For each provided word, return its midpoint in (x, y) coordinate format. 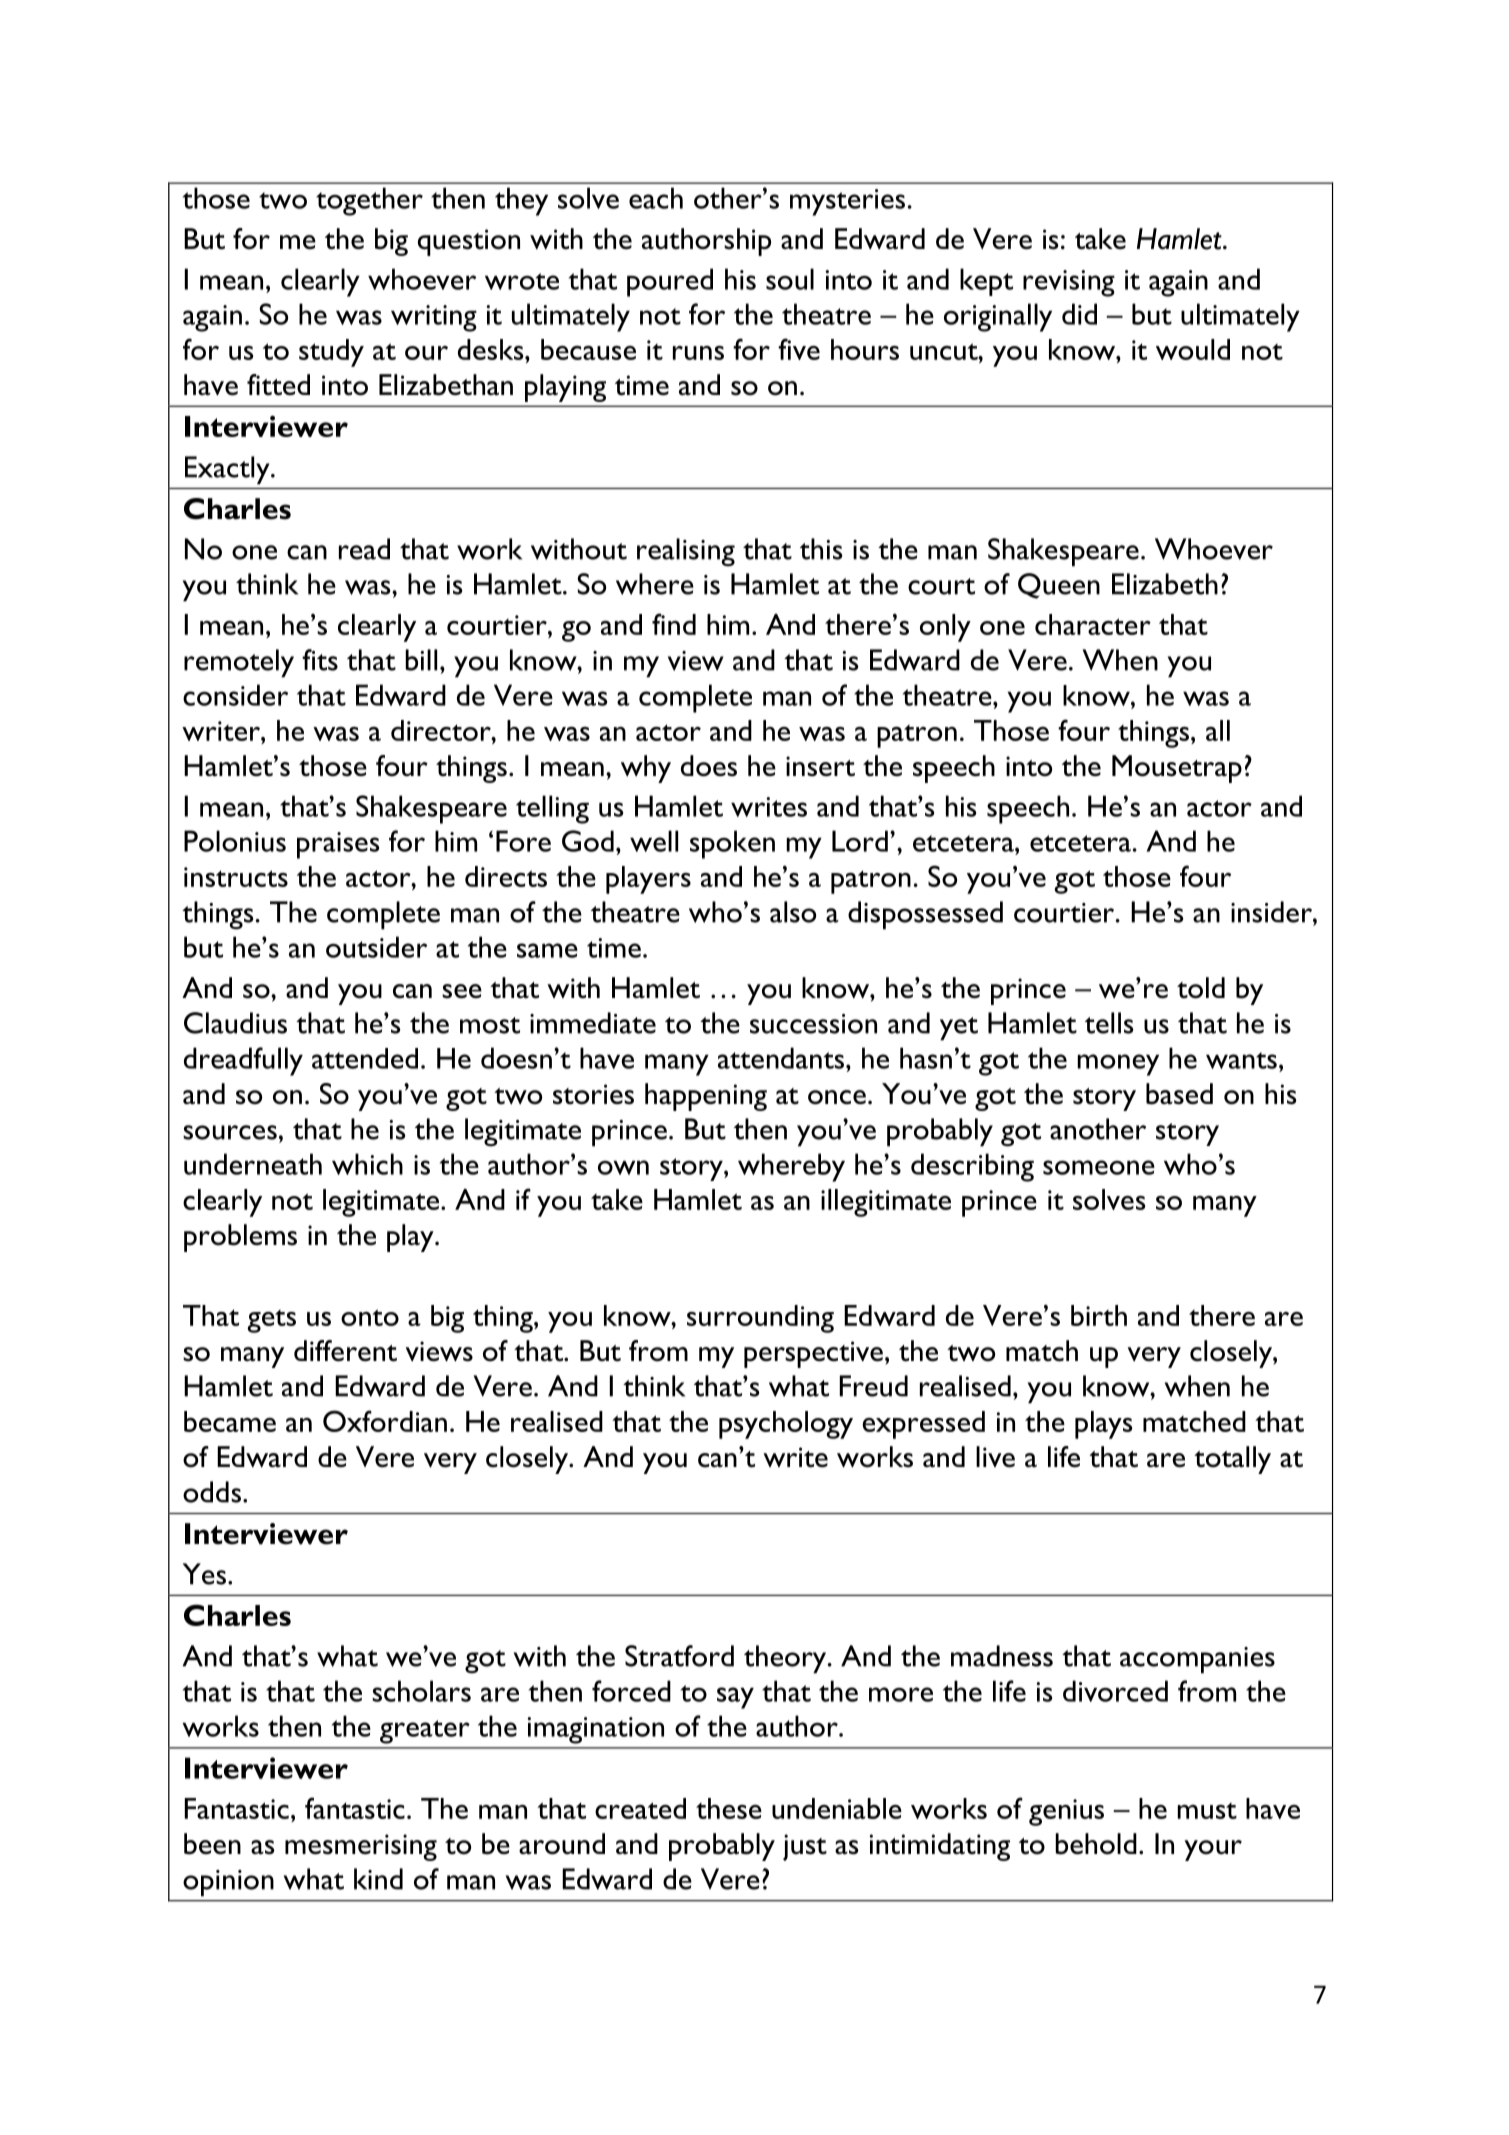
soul (790, 279)
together (369, 201)
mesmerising (361, 1847)
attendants (782, 1058)
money (1118, 1065)
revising (1069, 283)
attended (365, 1058)
